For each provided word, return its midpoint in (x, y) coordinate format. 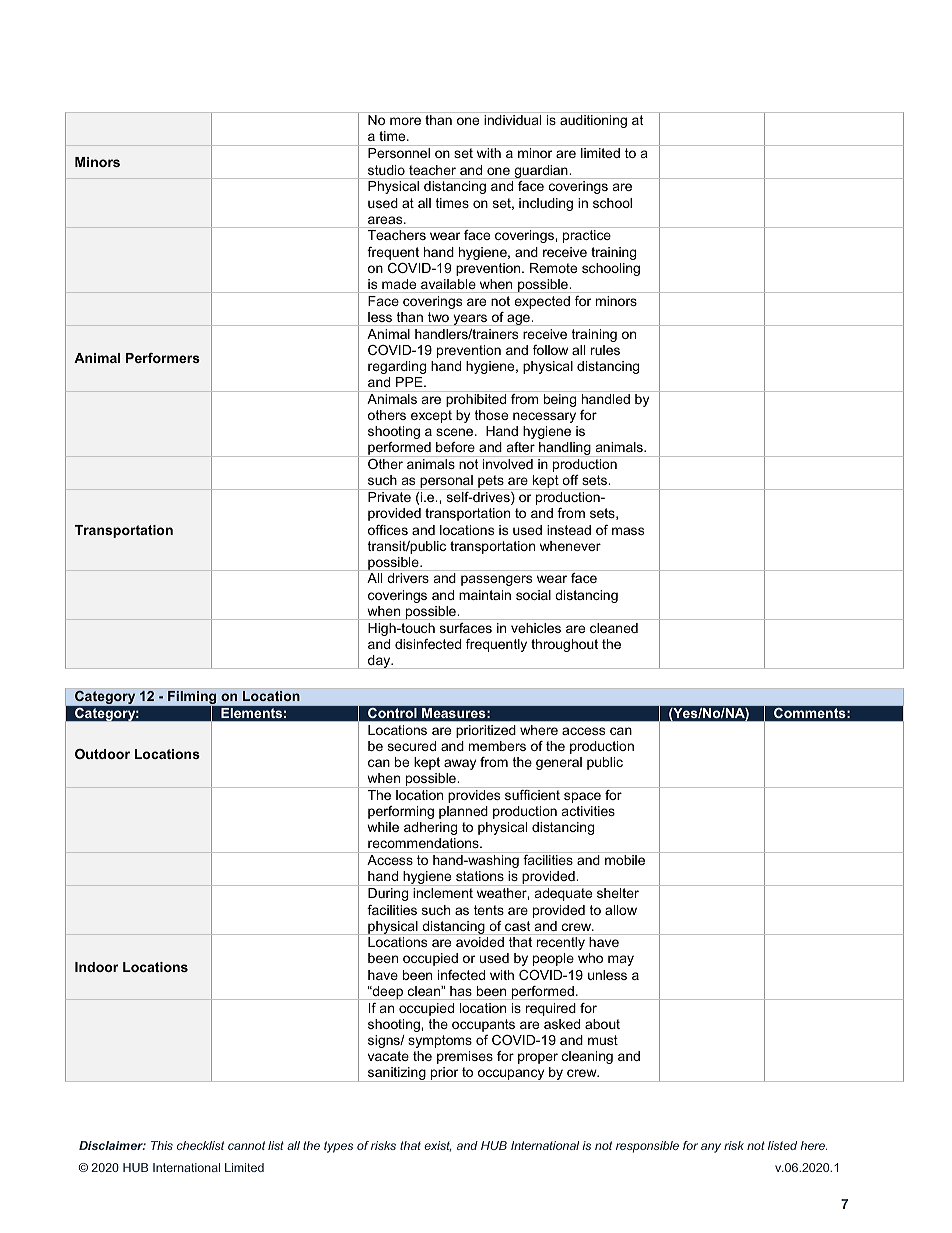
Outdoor (102, 754)
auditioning (593, 121)
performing (401, 812)
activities (588, 811)
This (162, 1145)
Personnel (399, 153)
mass (628, 531)
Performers (163, 358)
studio (386, 170)
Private (389, 497)
